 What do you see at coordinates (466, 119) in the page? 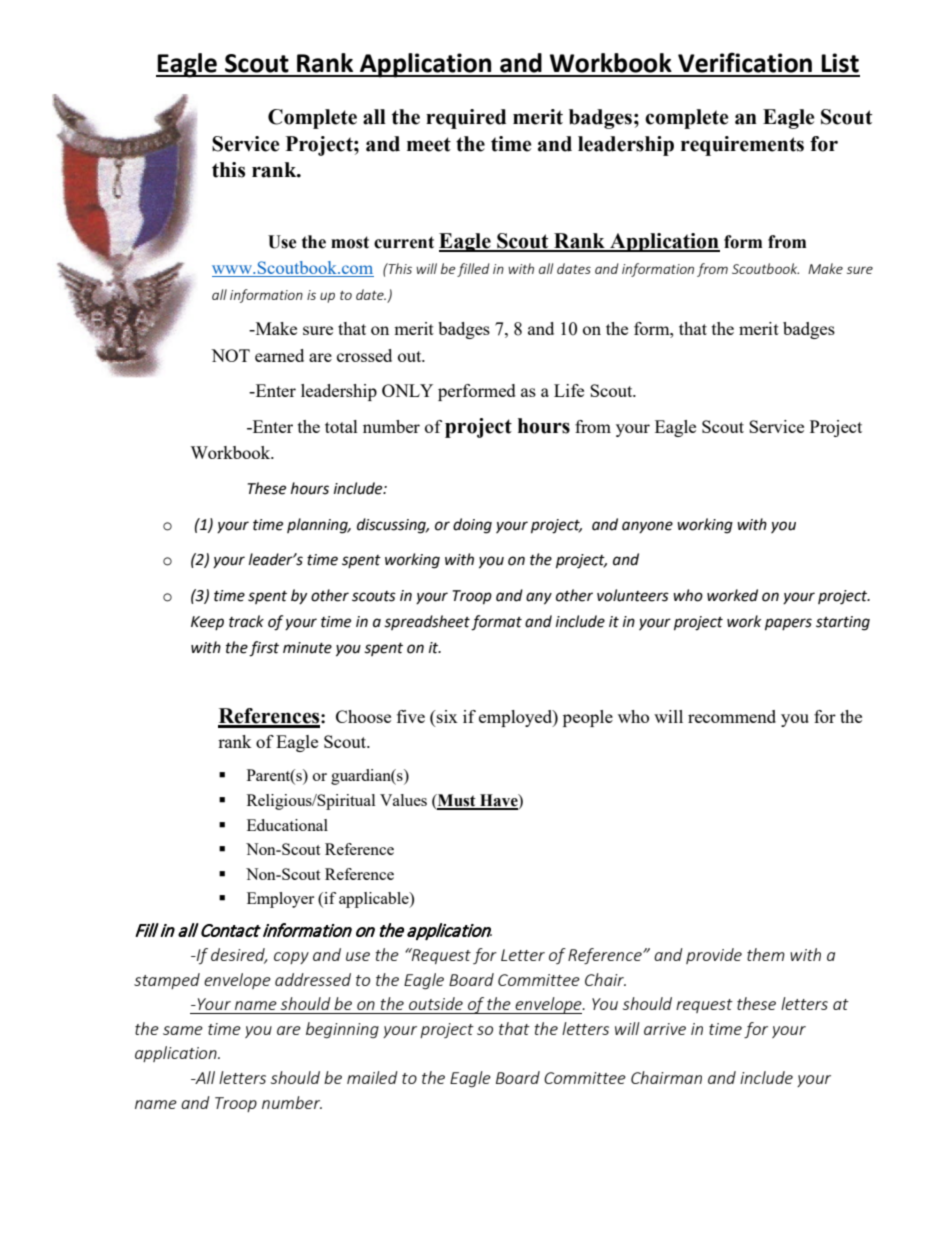
I see `required` at bounding box center [466, 119].
